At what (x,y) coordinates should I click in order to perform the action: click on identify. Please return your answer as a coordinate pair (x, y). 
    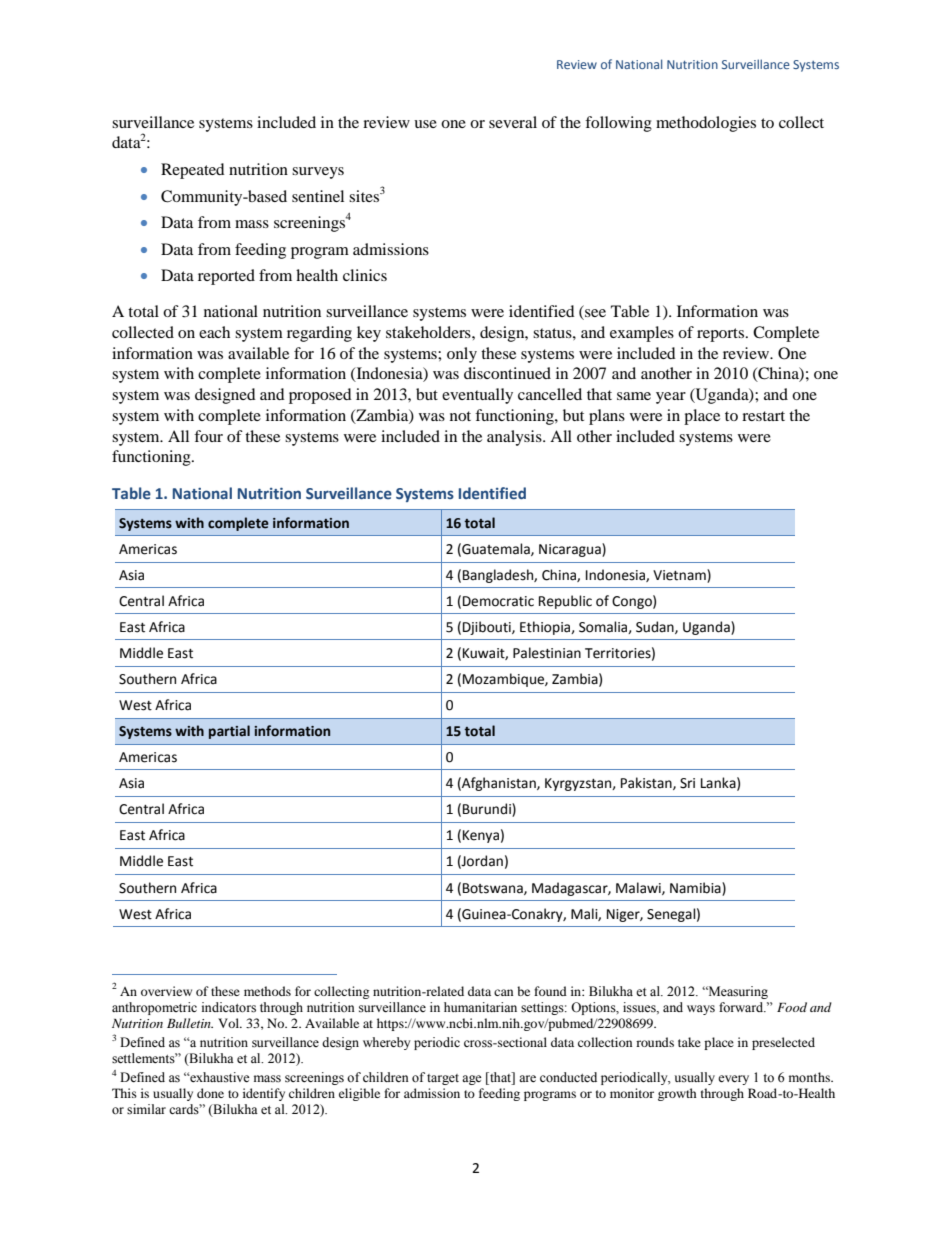
    Looking at the image, I should click on (264, 1094).
